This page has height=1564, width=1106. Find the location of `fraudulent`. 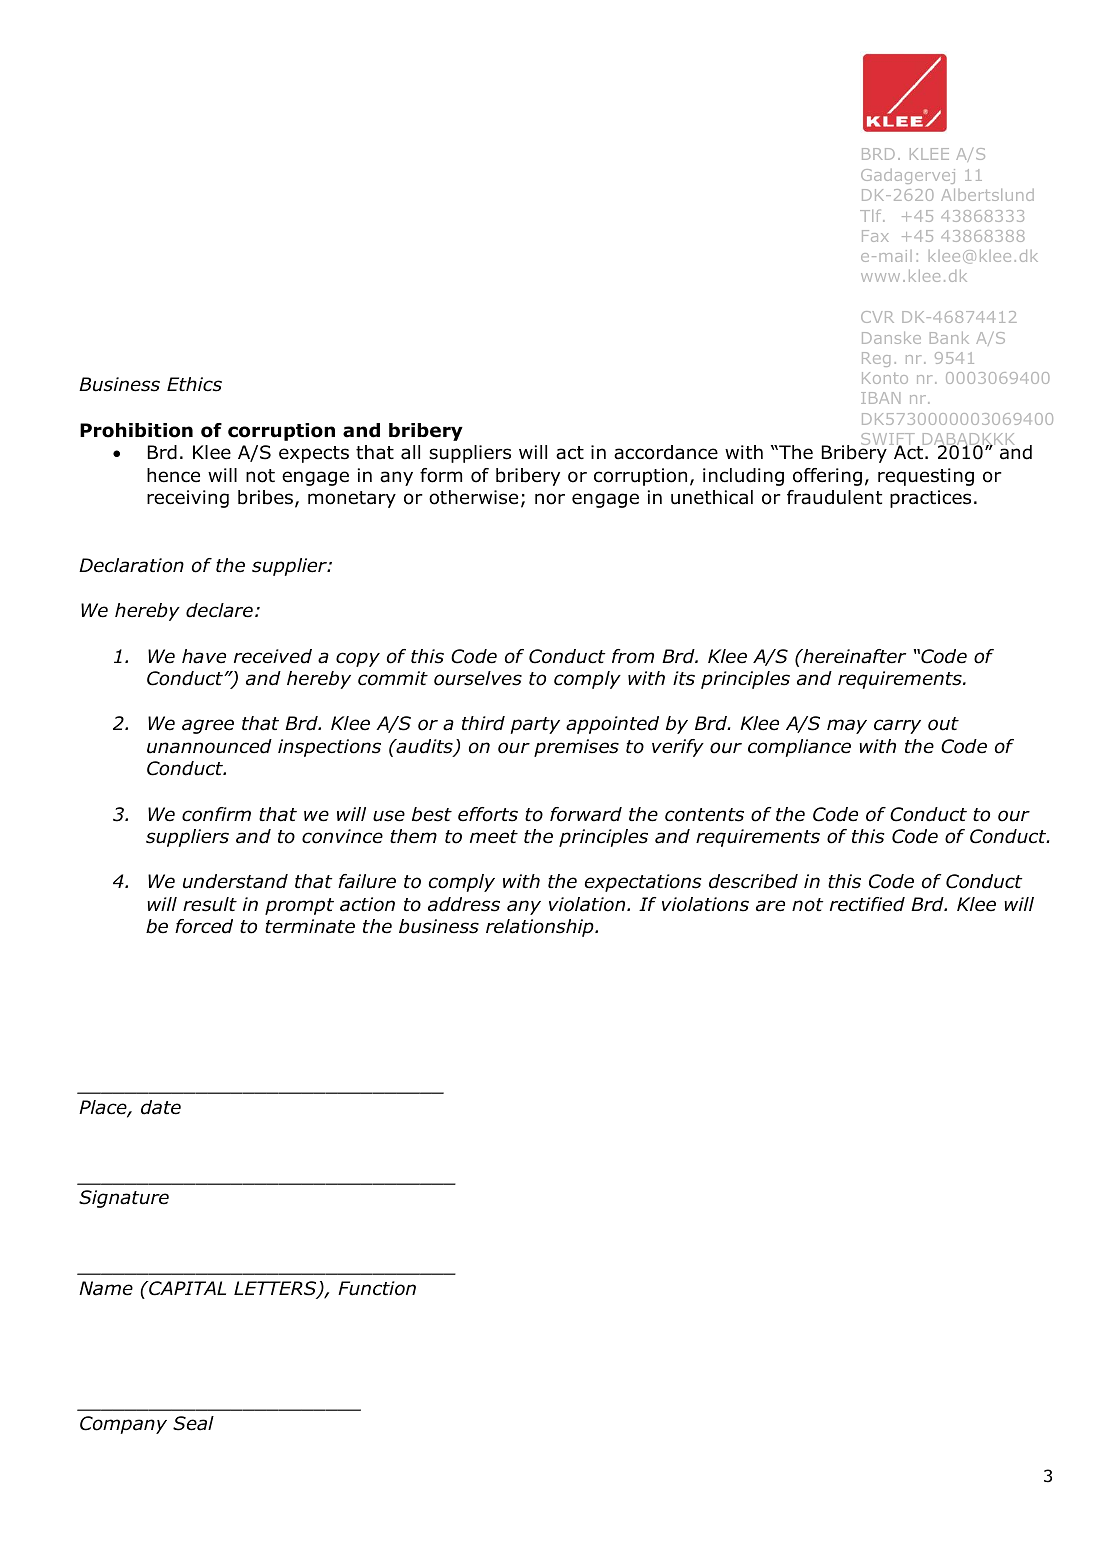

fraudulent is located at coordinates (834, 497).
